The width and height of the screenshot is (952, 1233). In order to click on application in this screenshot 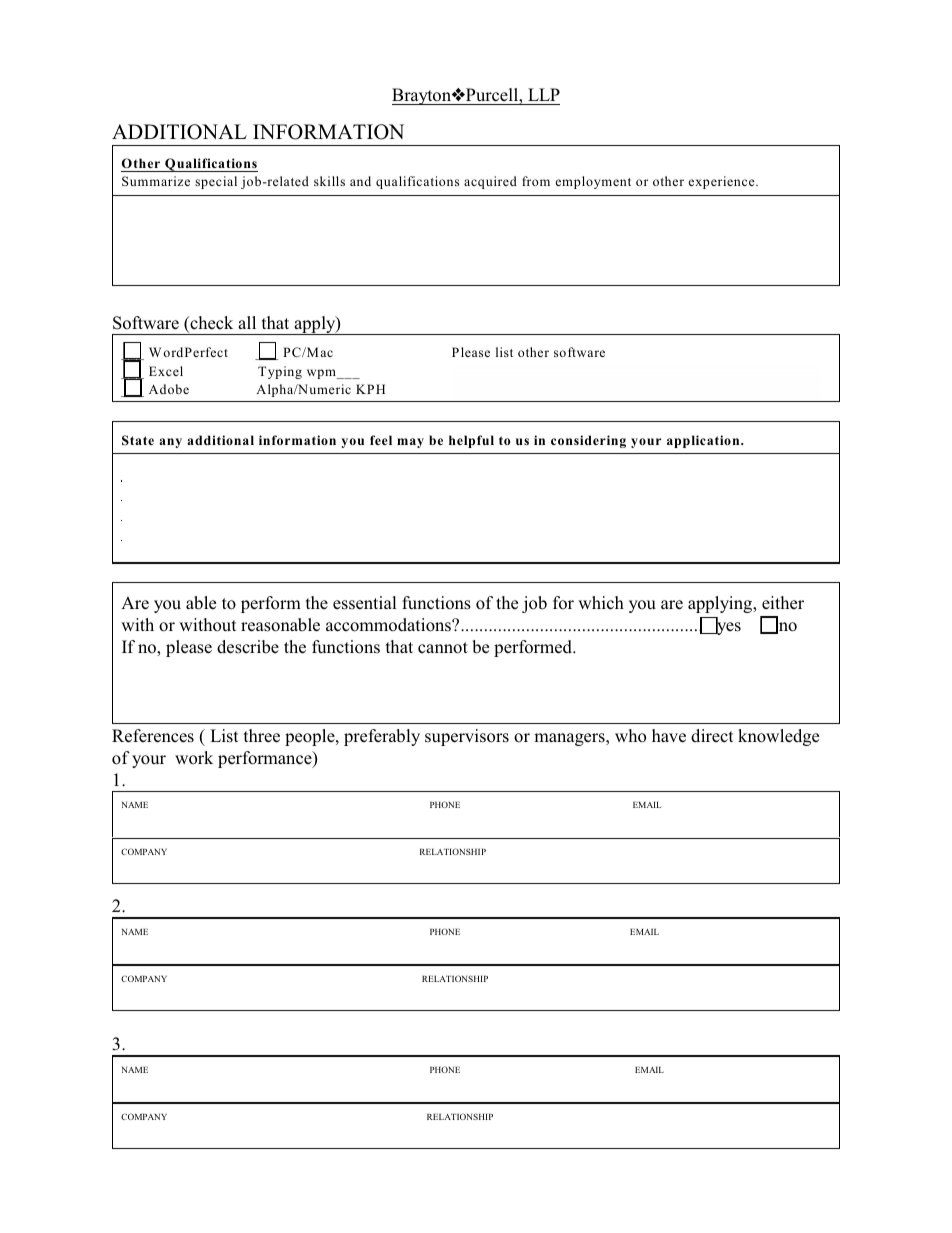, I will do `click(704, 441)`.
